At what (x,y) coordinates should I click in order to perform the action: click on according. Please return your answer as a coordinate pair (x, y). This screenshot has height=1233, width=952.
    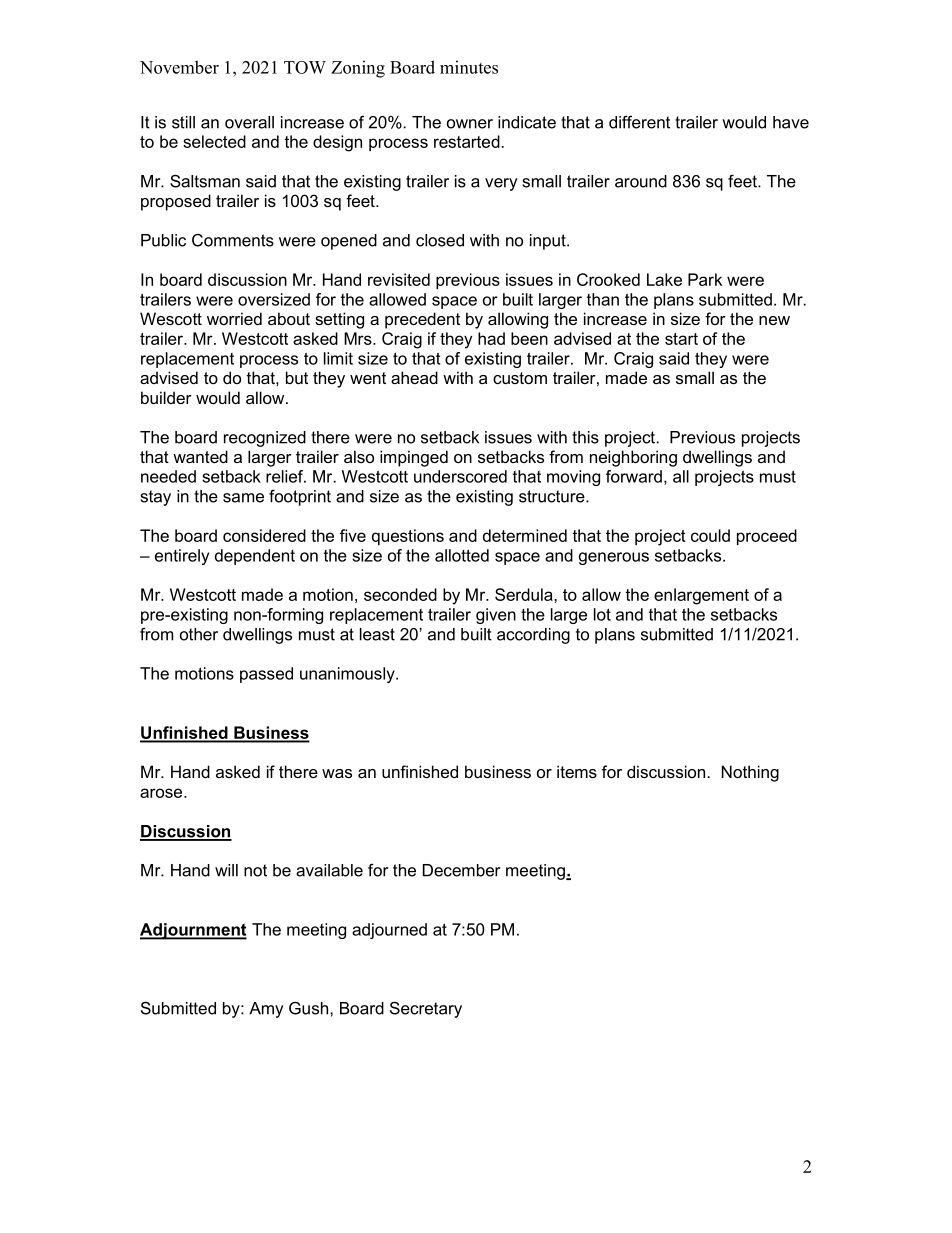
    Looking at the image, I should click on (533, 636).
